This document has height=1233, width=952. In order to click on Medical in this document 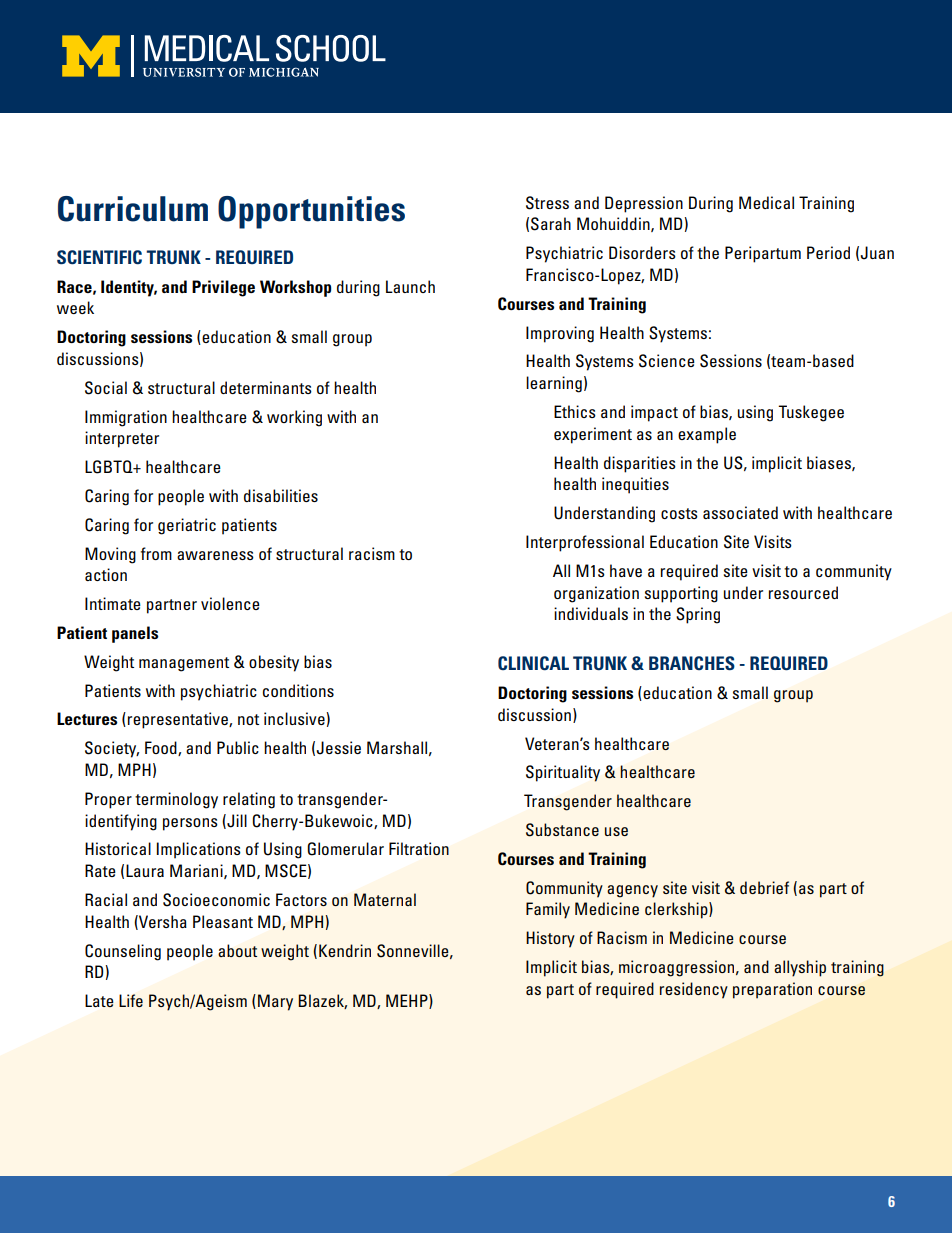, I will do `click(766, 202)`.
